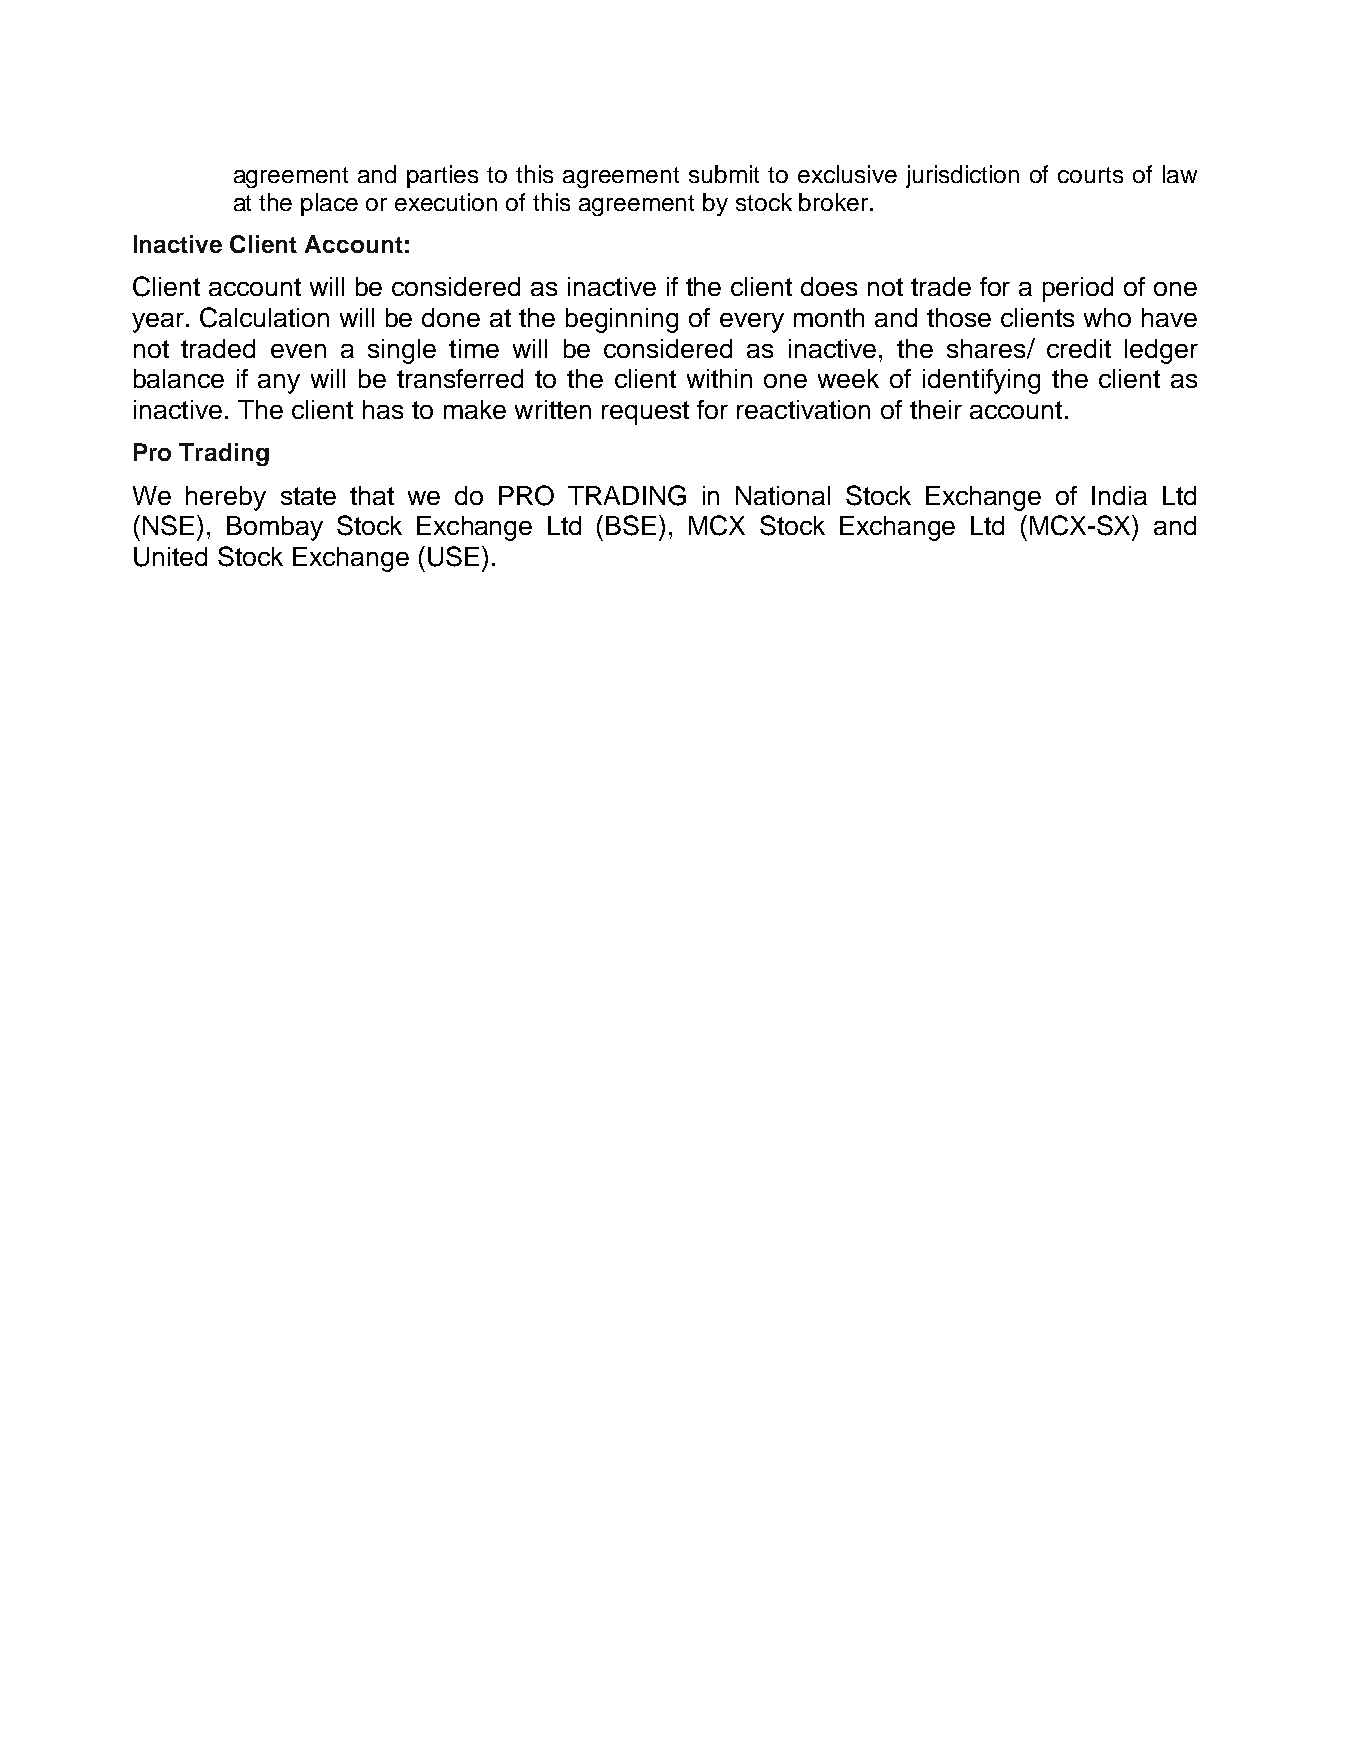 The image size is (1363, 1763). I want to click on BSE, so click(631, 525).
